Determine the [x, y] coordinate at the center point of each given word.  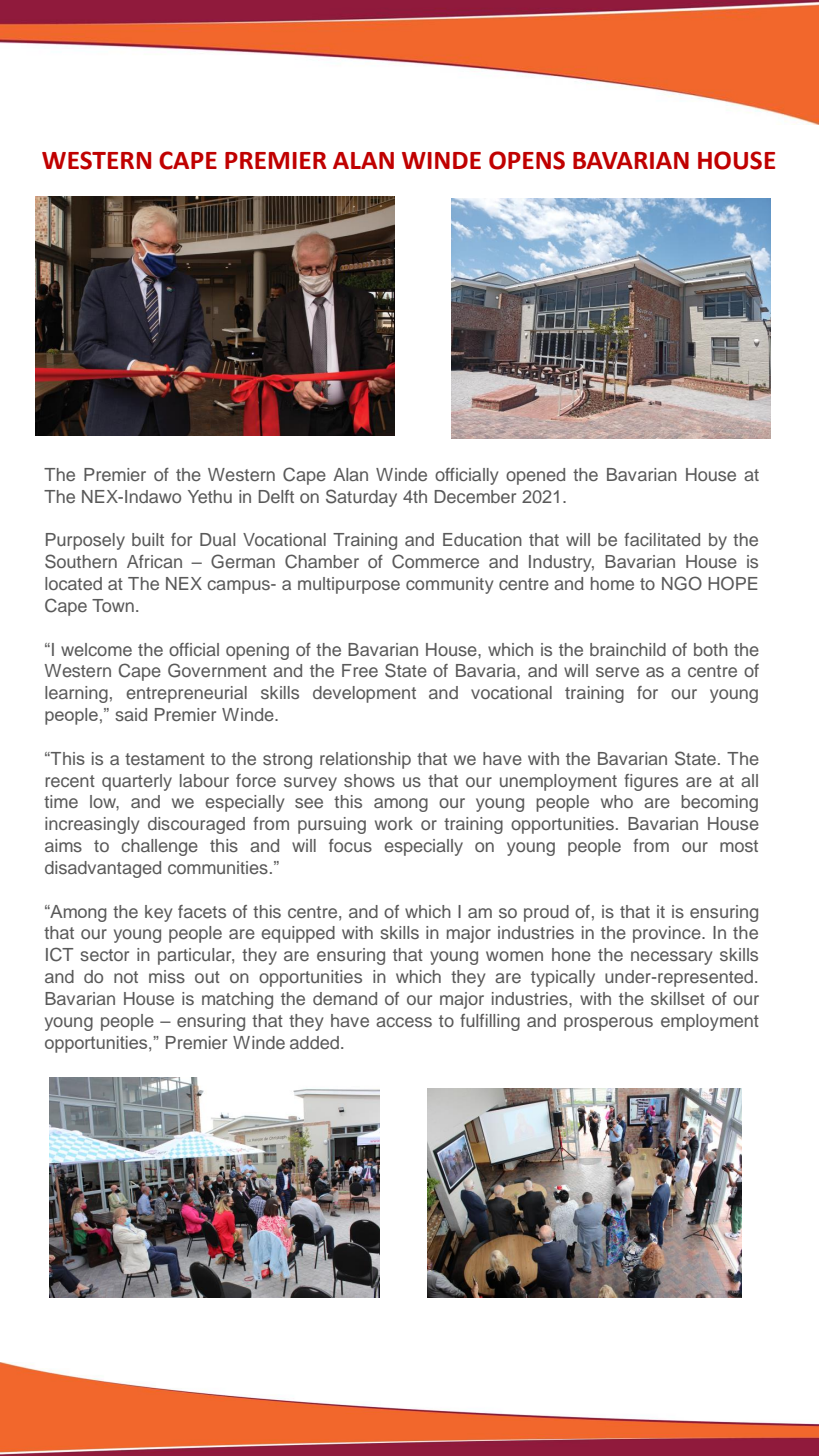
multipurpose [349, 585]
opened [535, 476]
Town [113, 605]
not [126, 977]
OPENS [527, 160]
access [404, 1022]
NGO [682, 583]
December [475, 496]
